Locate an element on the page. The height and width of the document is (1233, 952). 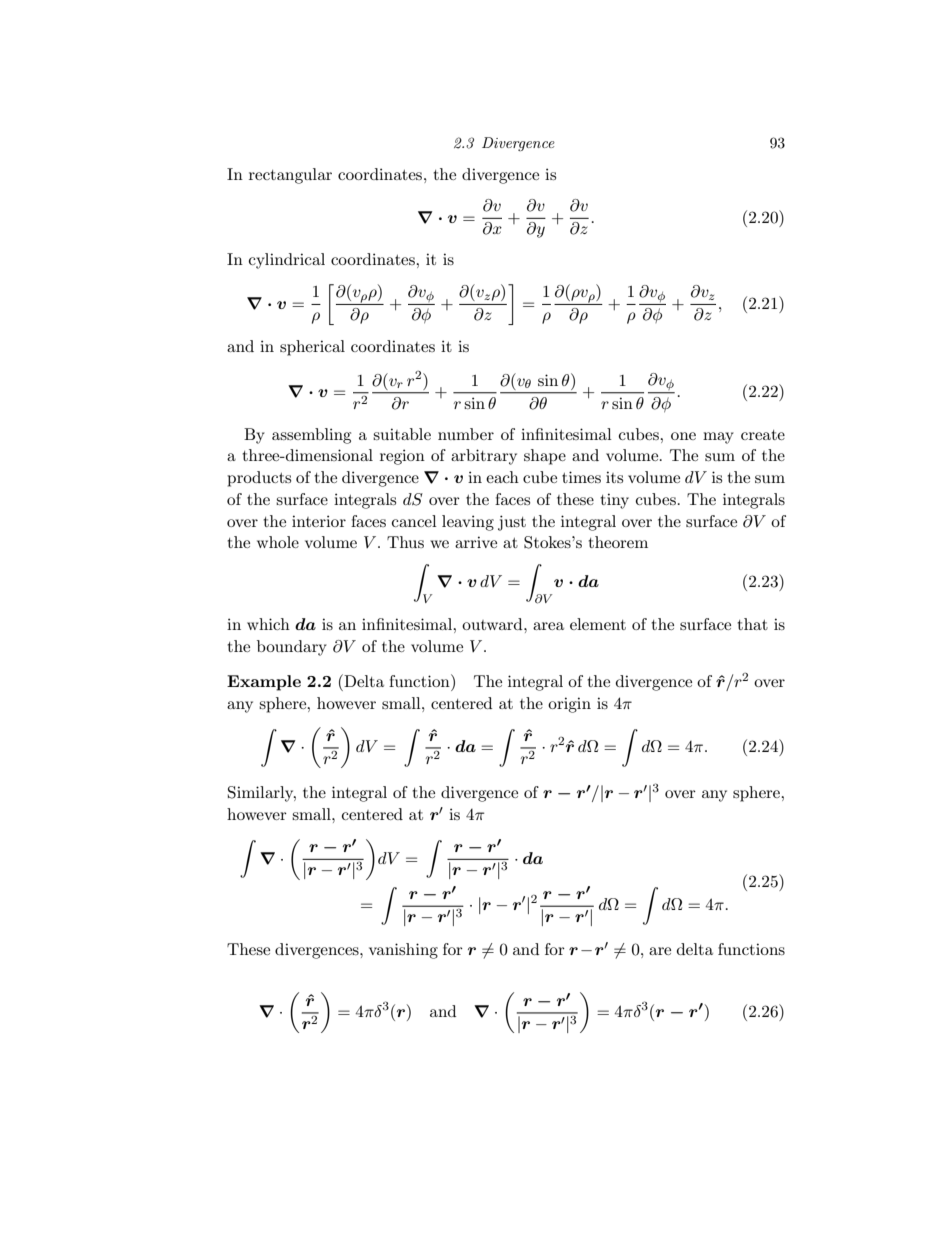
arrive is located at coordinates (476, 542).
